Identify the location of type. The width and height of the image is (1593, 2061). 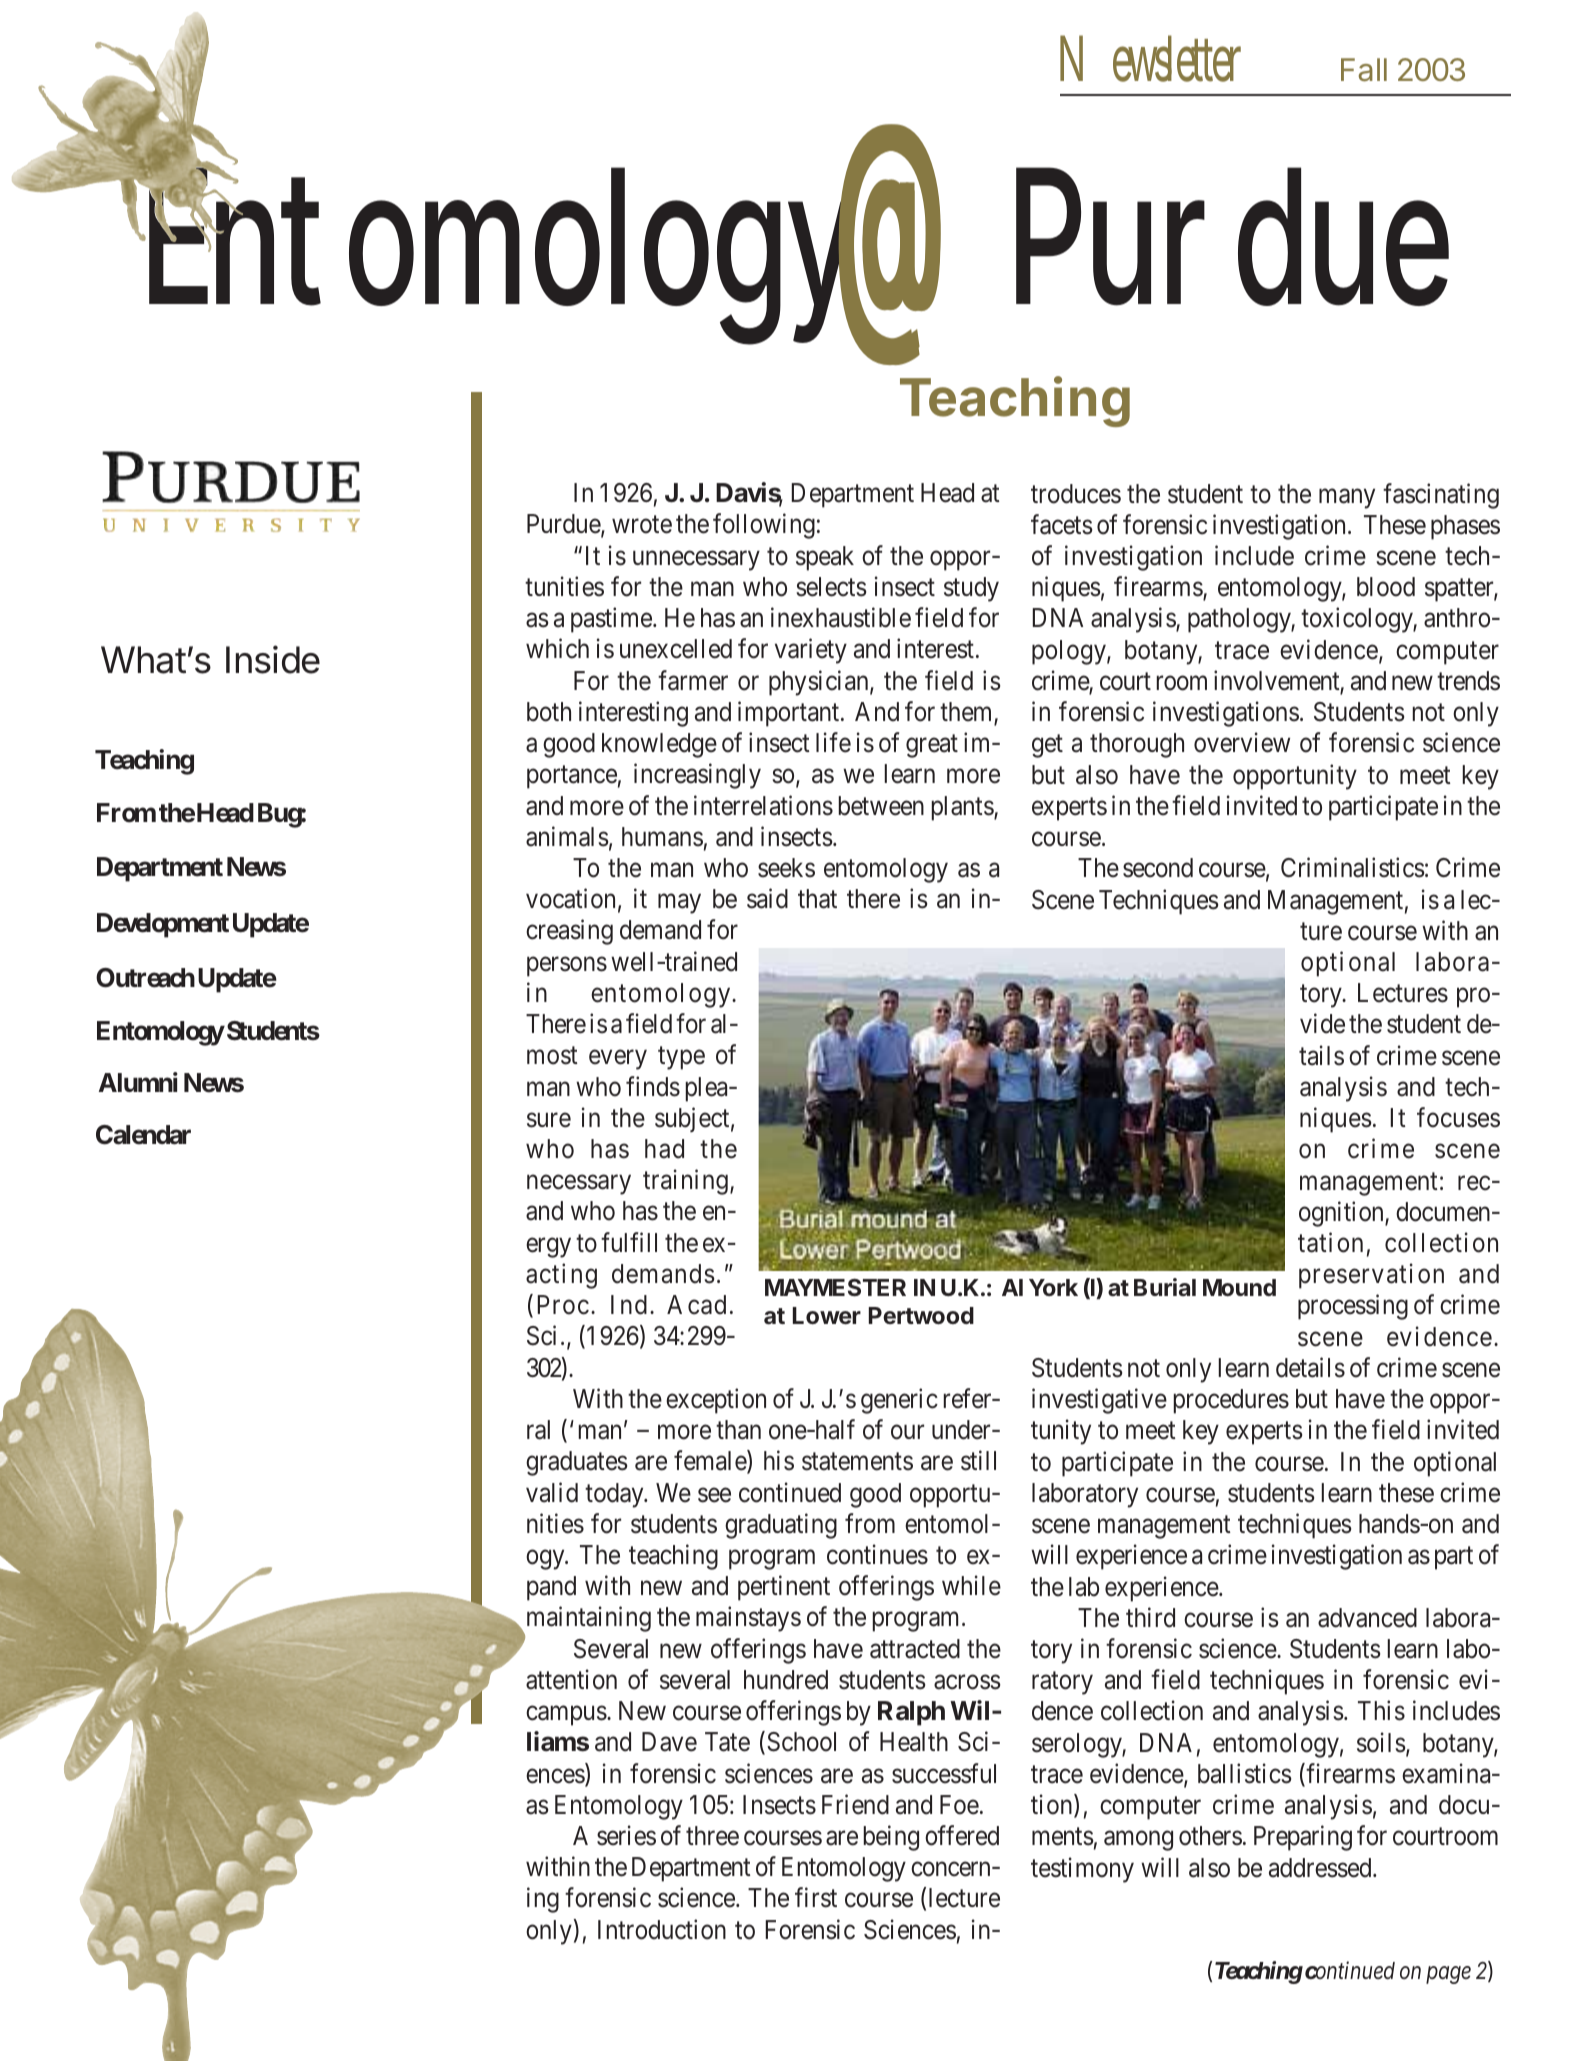
(681, 1058).
